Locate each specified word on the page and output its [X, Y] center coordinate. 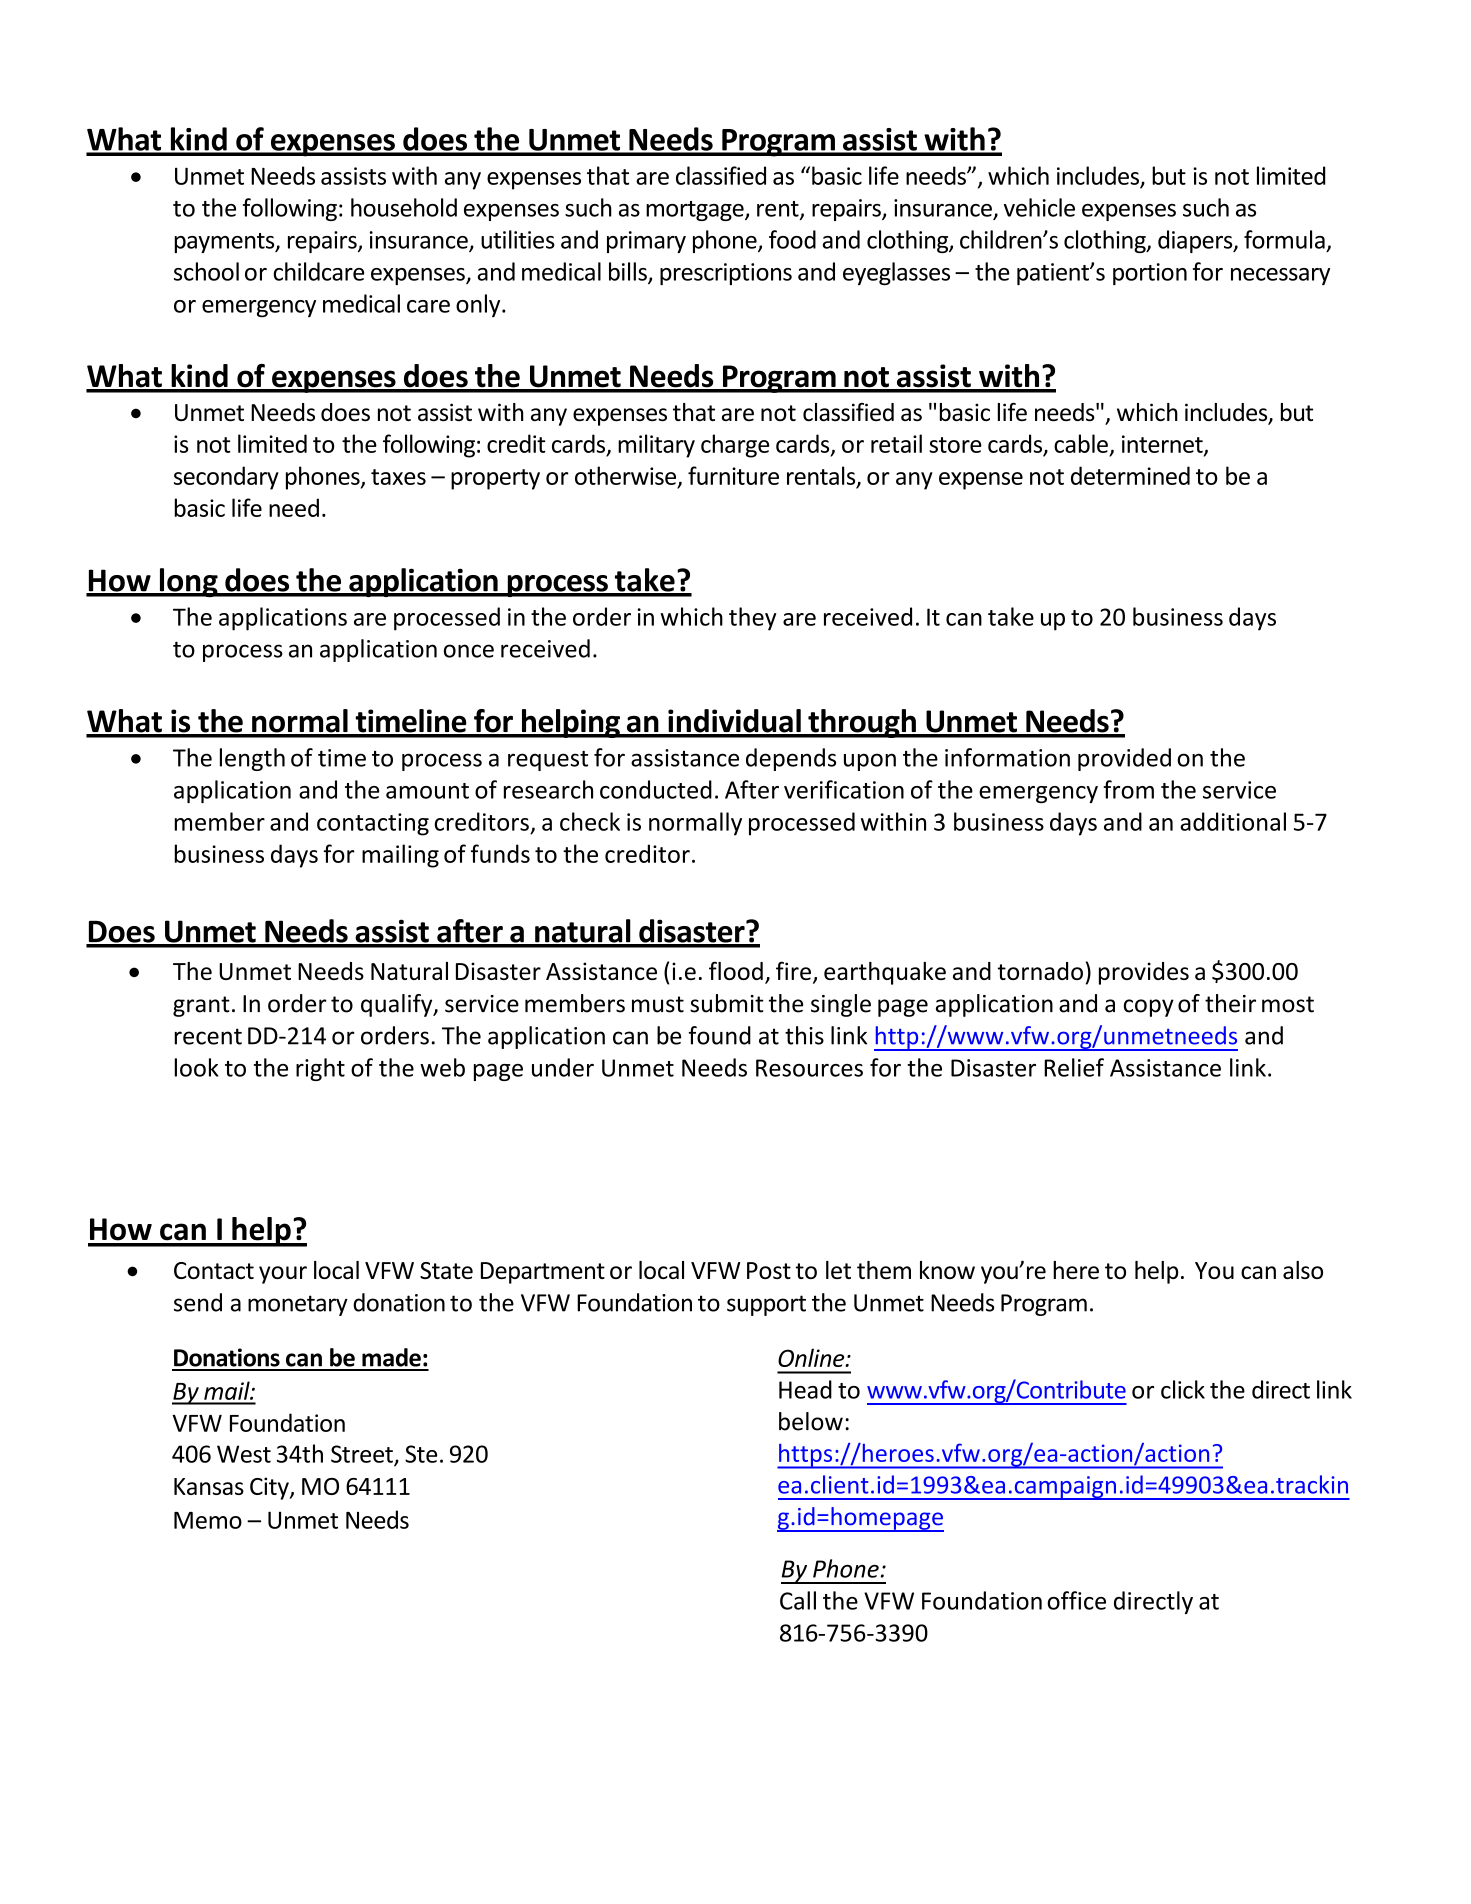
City [270, 1488]
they [753, 619]
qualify [398, 1005]
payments [225, 243]
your [283, 1275]
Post [769, 1270]
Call [798, 1600]
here [1076, 1270]
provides [1144, 973]
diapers [1196, 241]
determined [1130, 475]
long [188, 582]
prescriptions [726, 274]
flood [736, 970]
